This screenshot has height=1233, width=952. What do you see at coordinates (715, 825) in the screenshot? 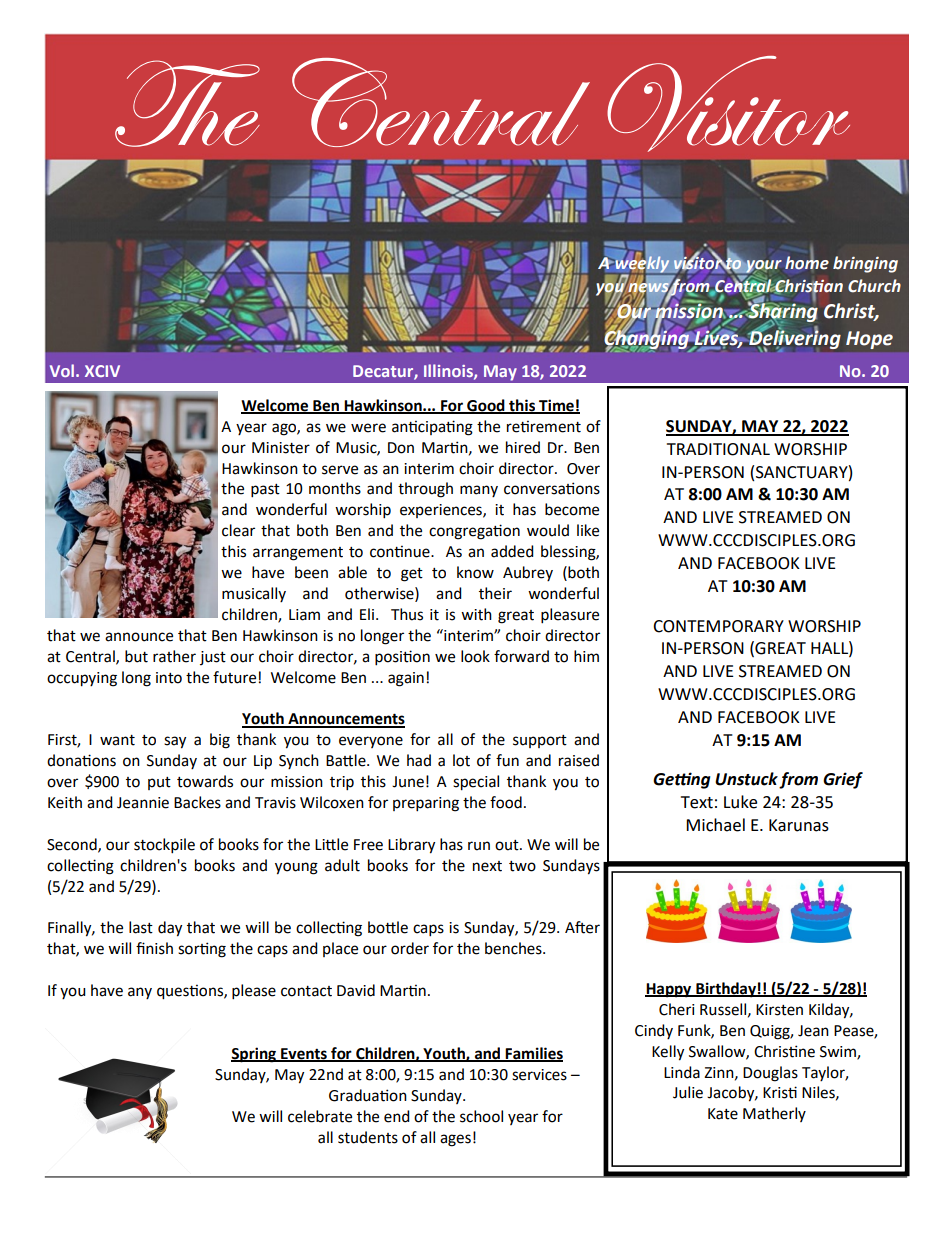
I see `Michael` at bounding box center [715, 825].
